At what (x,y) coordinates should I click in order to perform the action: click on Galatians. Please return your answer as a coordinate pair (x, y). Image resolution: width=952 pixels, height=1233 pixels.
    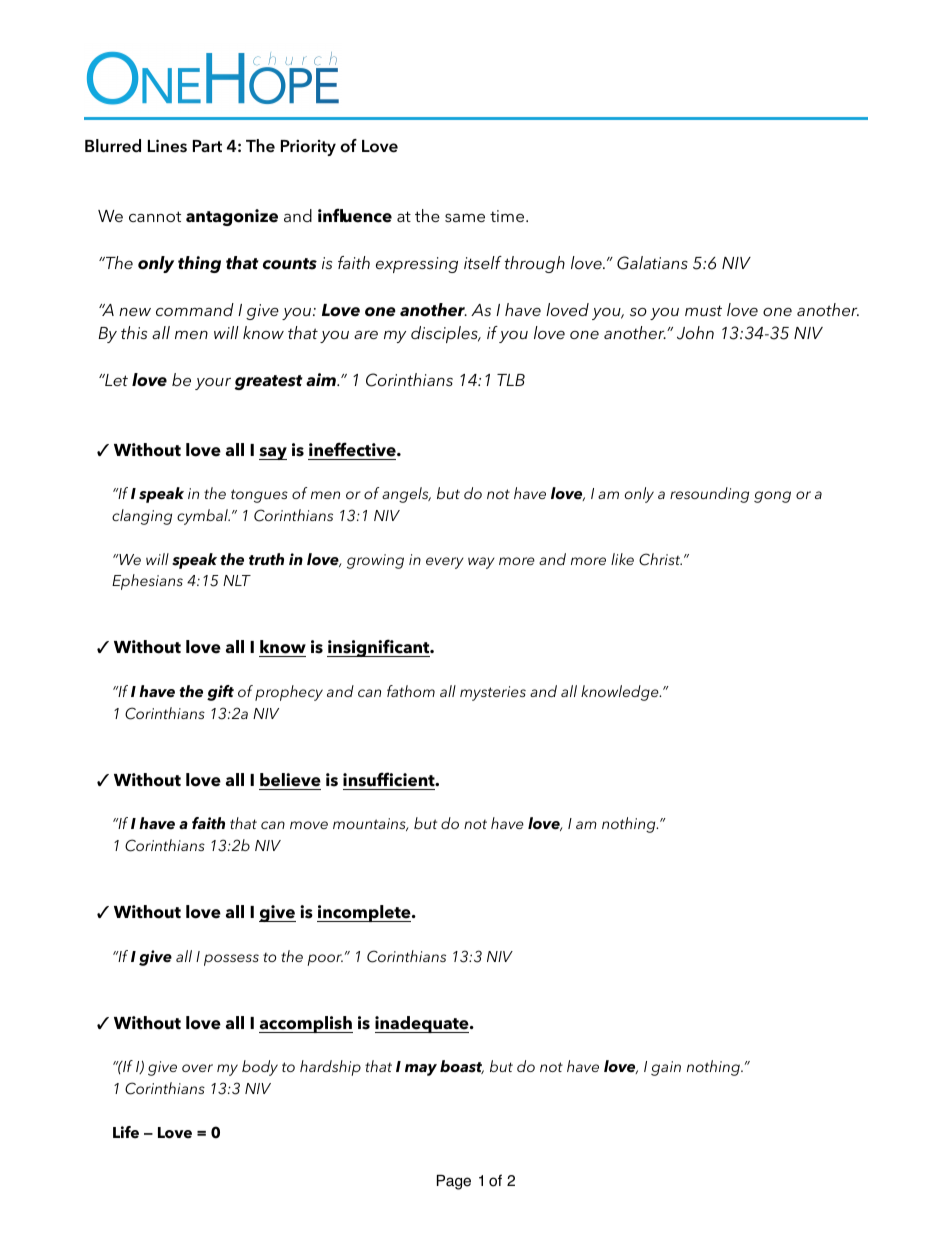
    Looking at the image, I should click on (652, 263).
